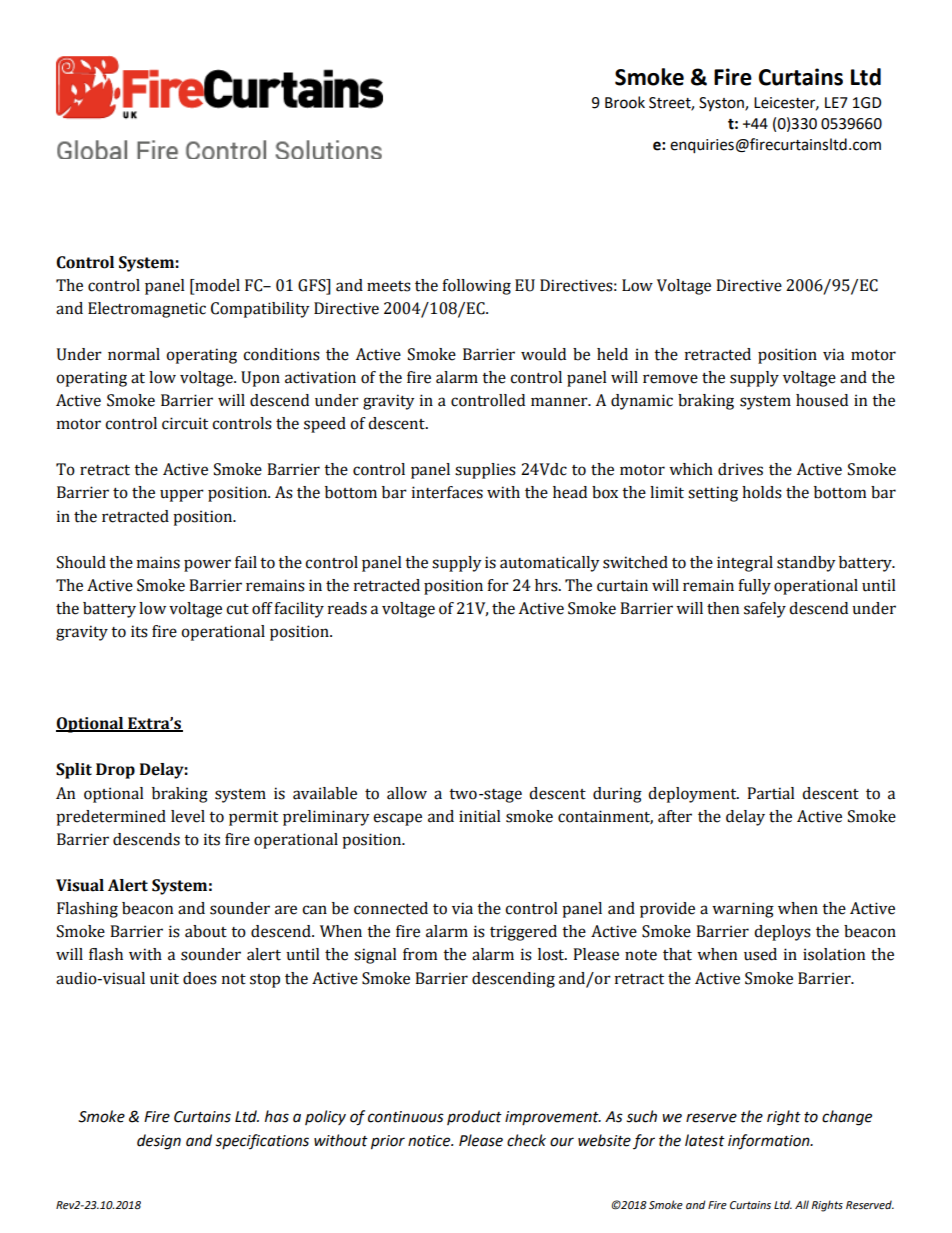  What do you see at coordinates (770, 1142) in the screenshot?
I see `information` at bounding box center [770, 1142].
